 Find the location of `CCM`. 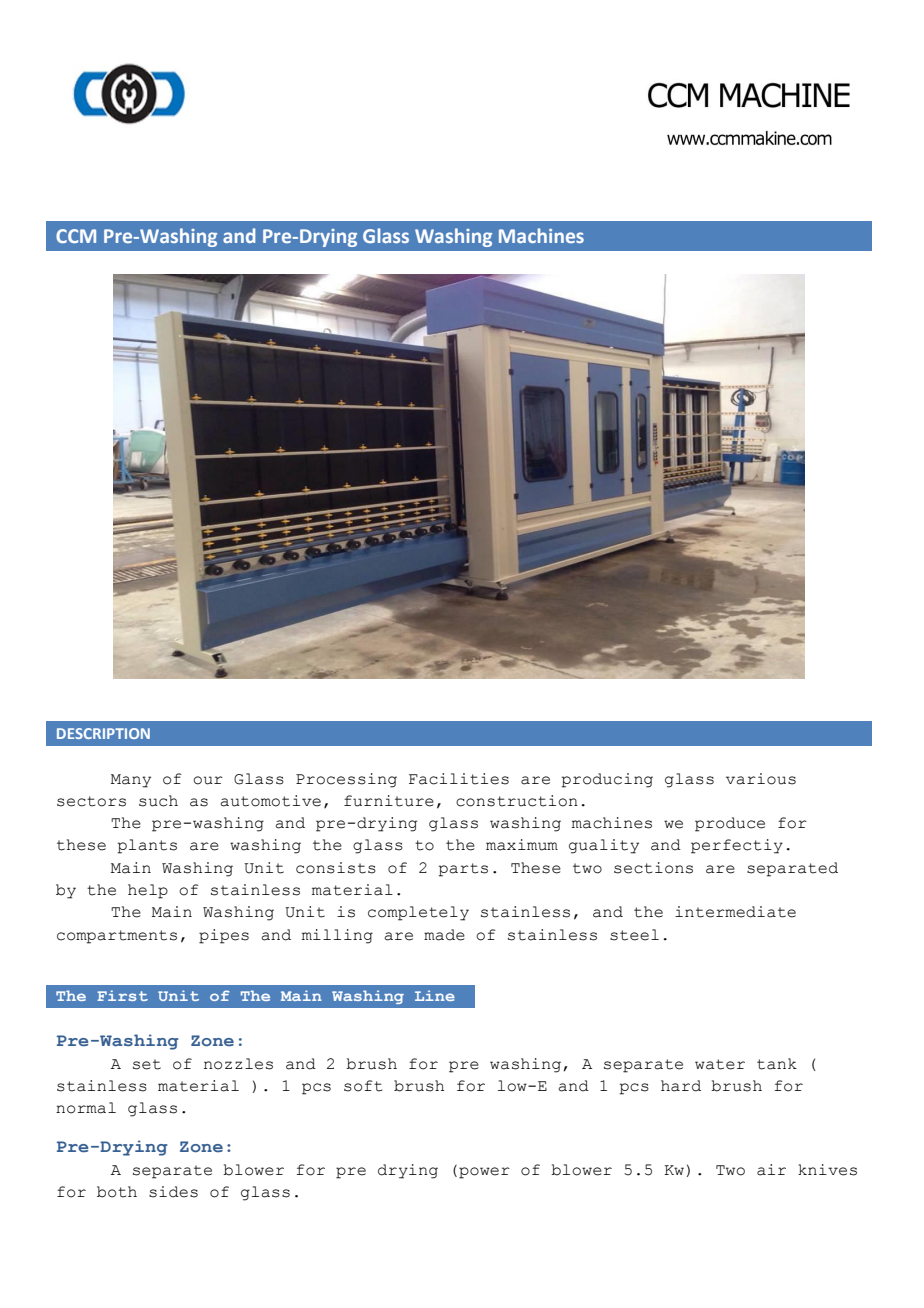

CCM is located at coordinates (76, 236).
